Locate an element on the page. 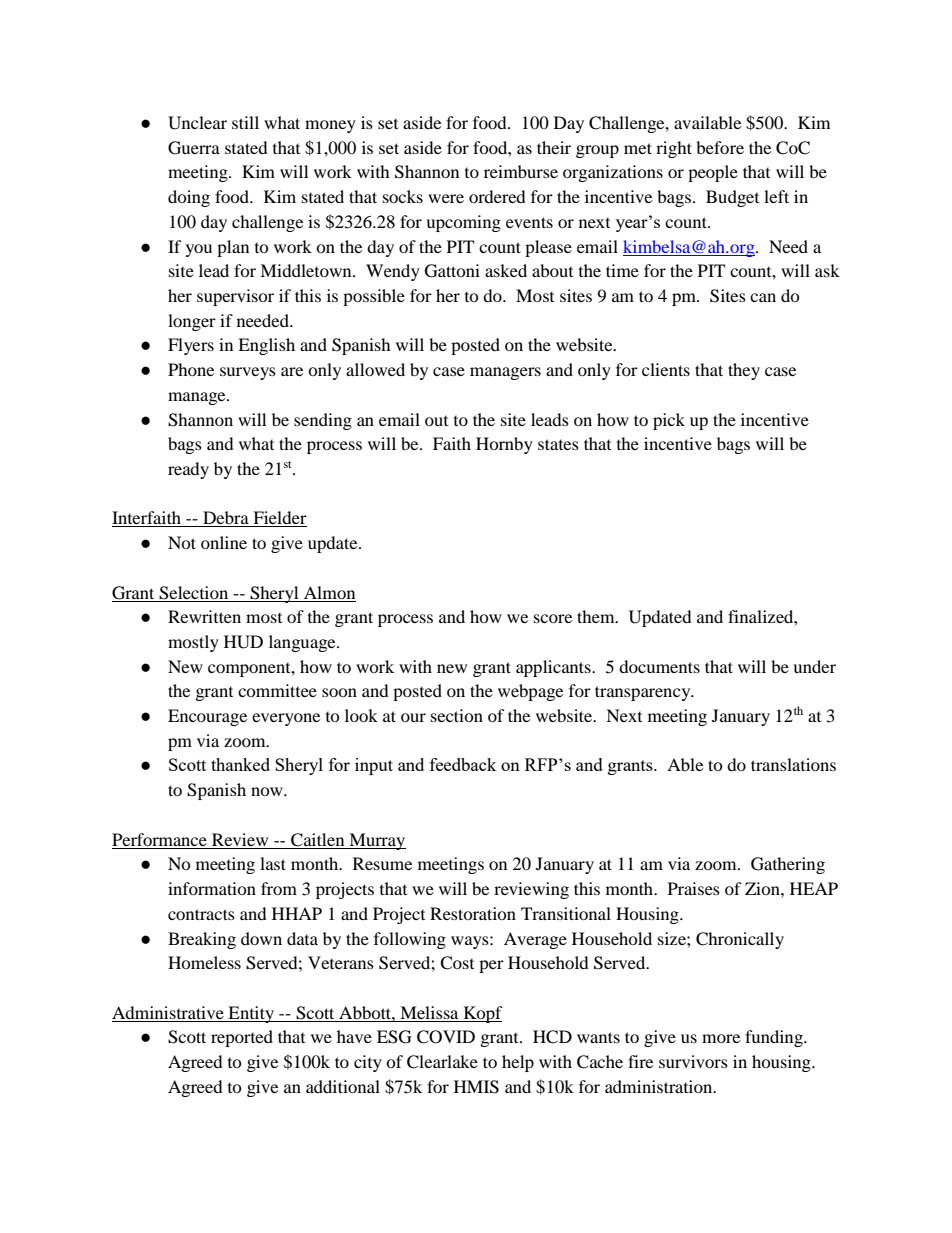 The image size is (952, 1233). feedback is located at coordinates (463, 764).
